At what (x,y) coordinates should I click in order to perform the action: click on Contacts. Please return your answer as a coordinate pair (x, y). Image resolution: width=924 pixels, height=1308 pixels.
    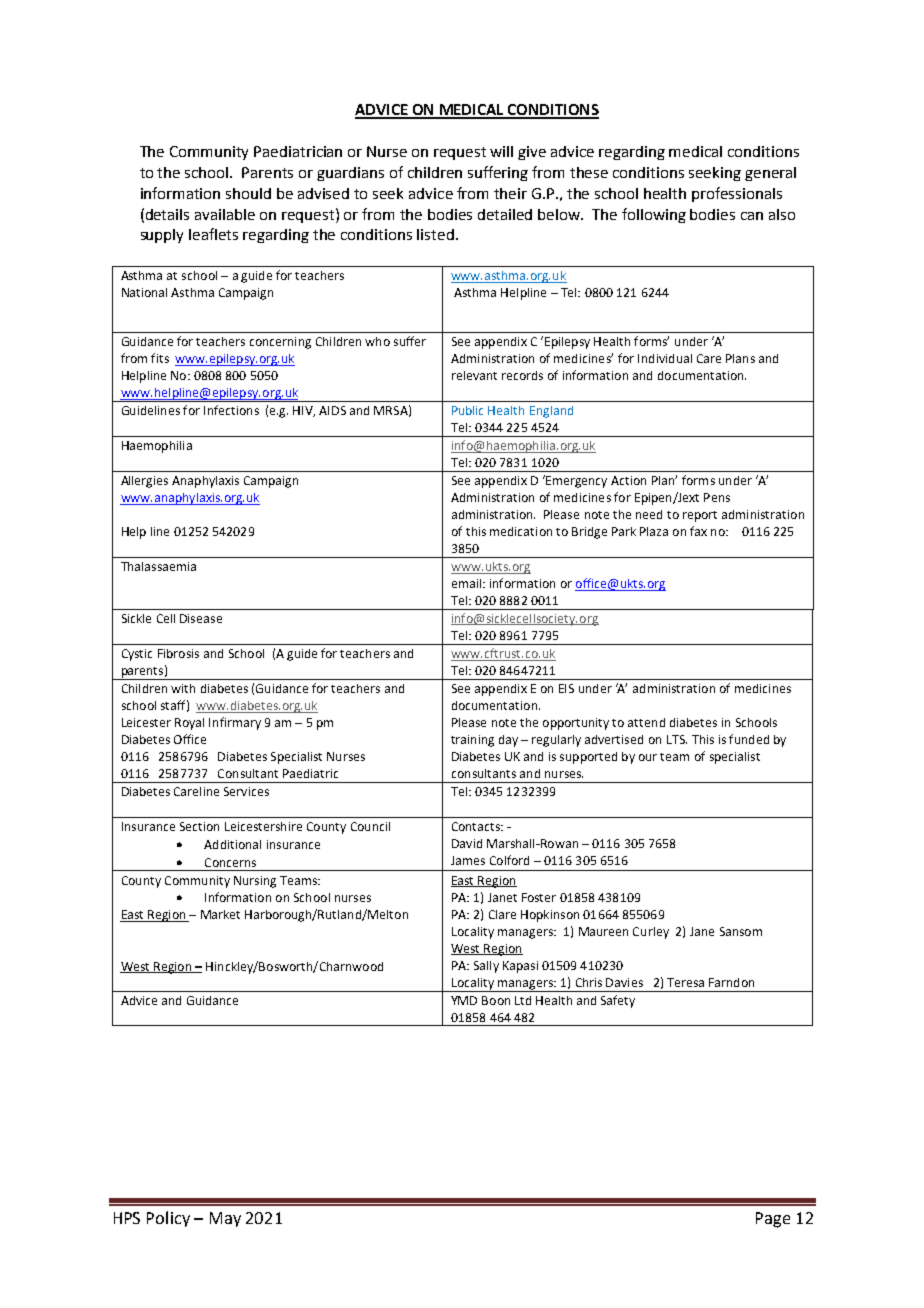
    Looking at the image, I should click on (477, 826).
